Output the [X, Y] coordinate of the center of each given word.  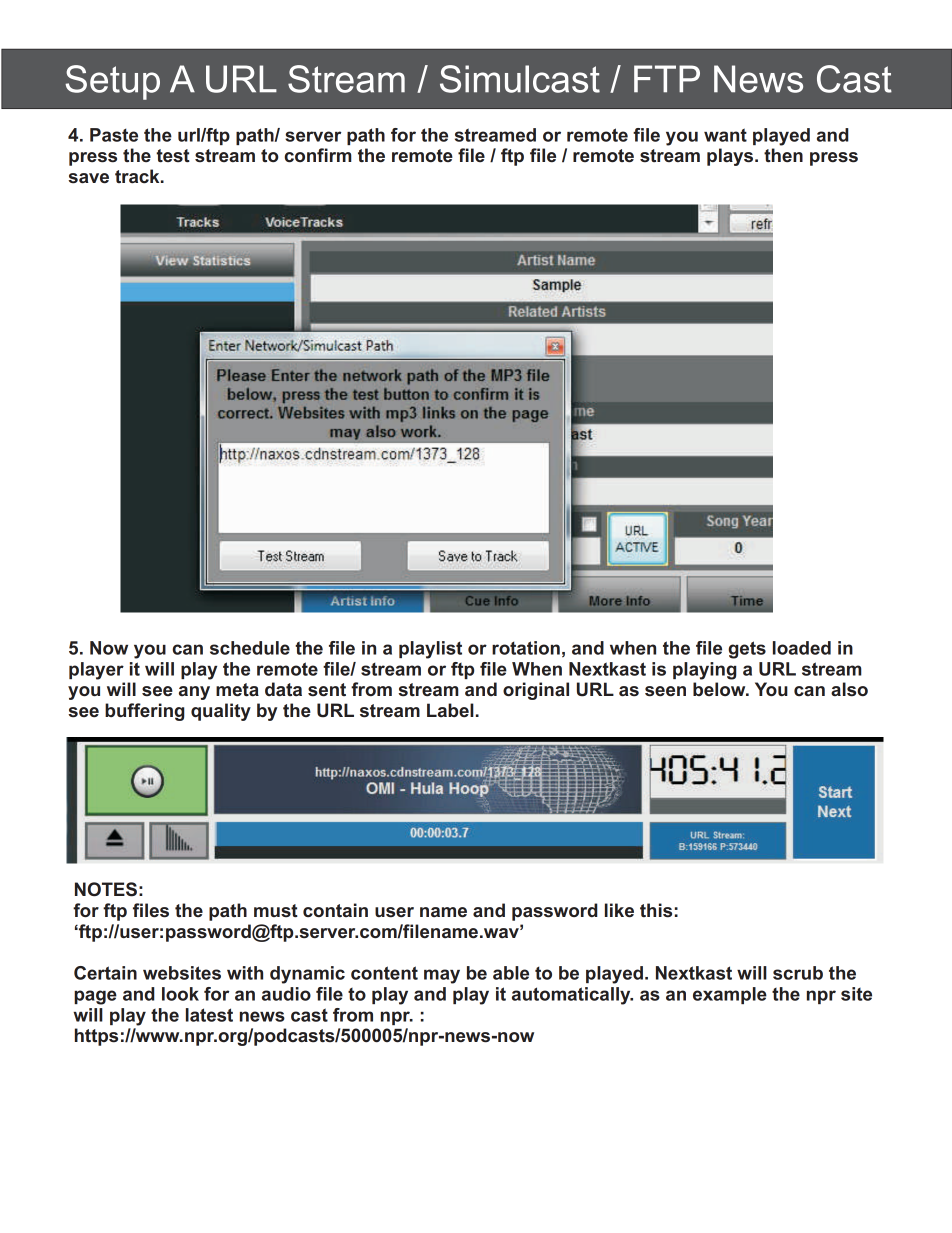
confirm [318, 155]
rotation [526, 648]
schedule [250, 648]
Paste [114, 135]
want [725, 135]
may [442, 976]
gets [747, 650]
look [180, 994]
